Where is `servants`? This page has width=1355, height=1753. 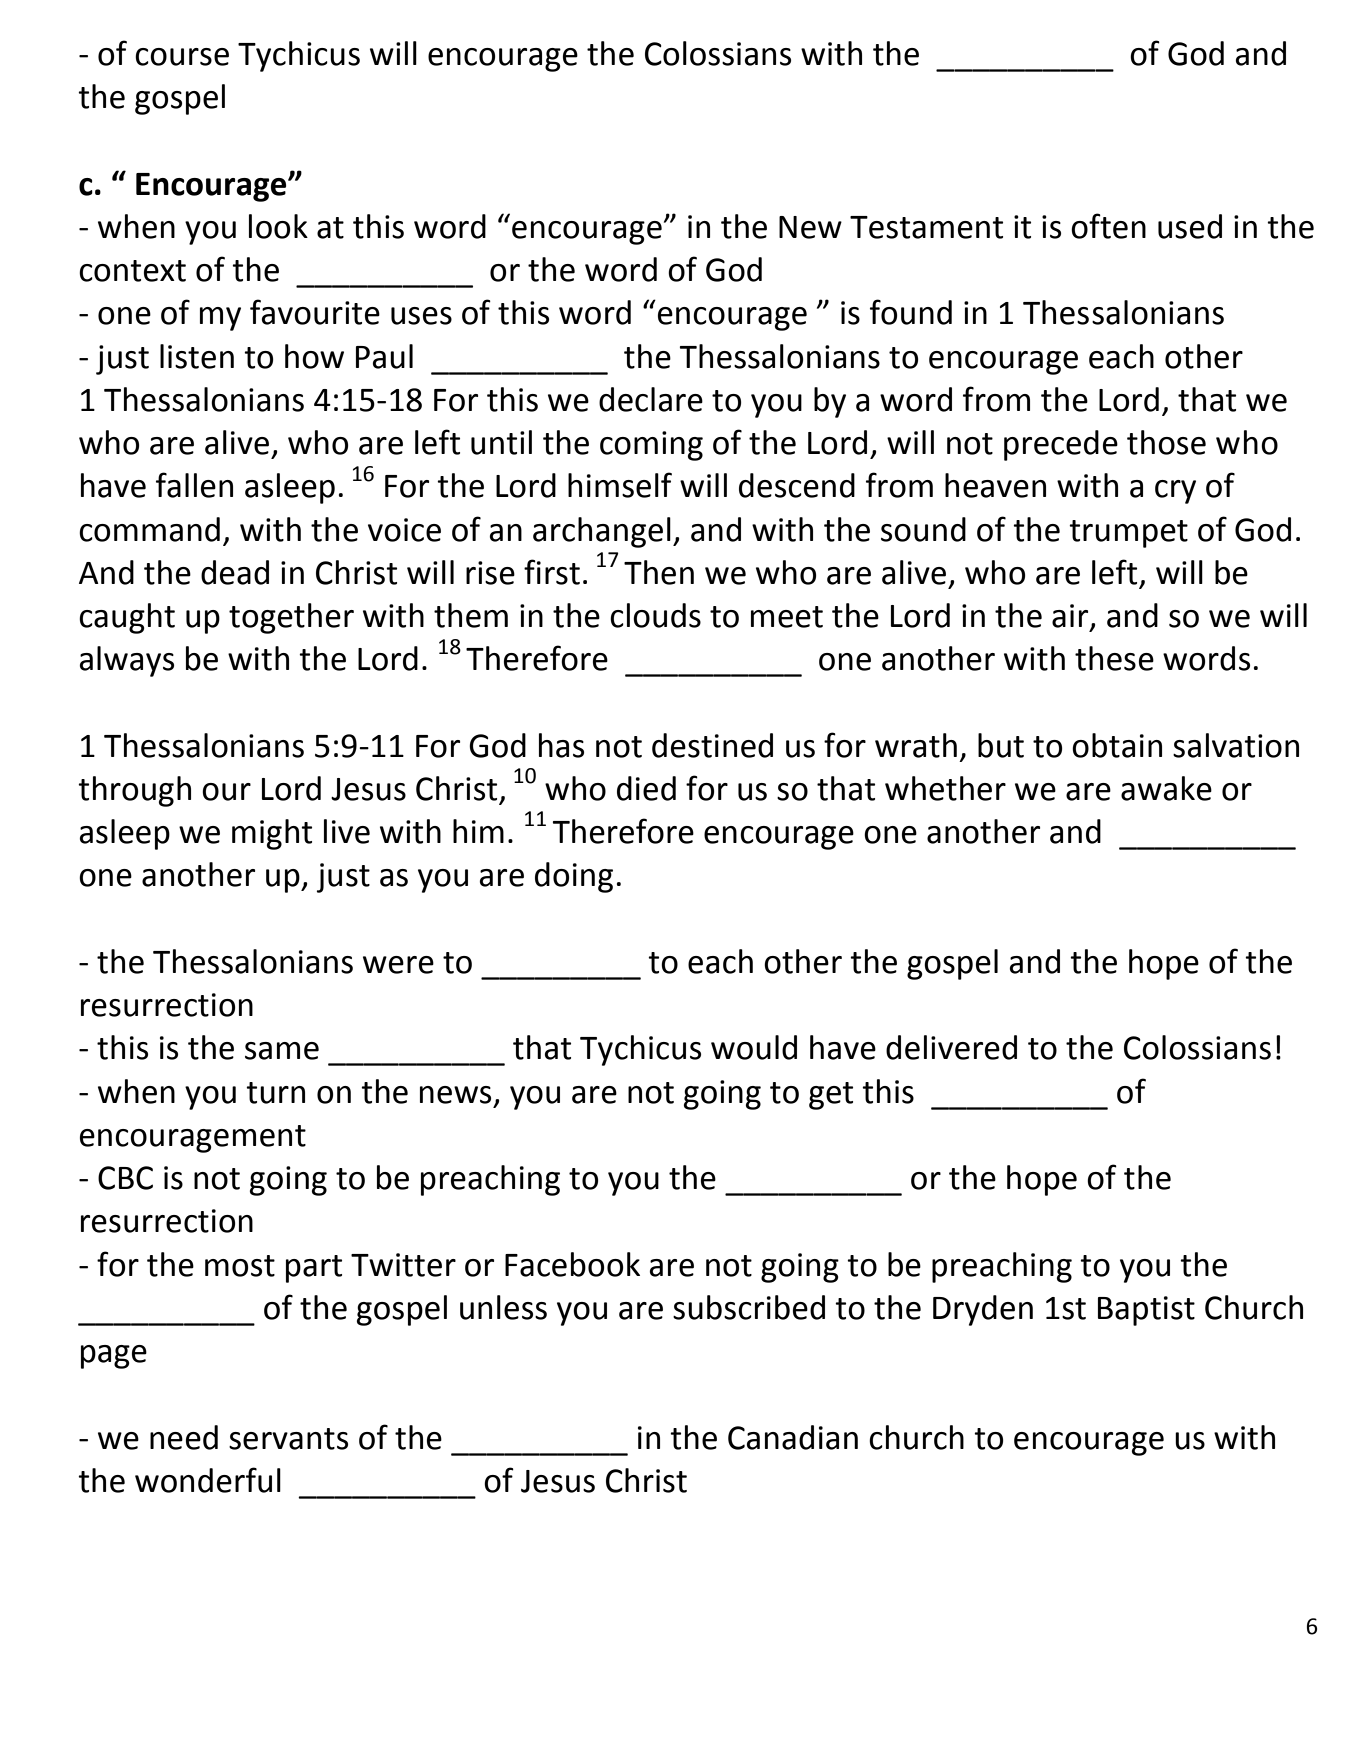 servants is located at coordinates (288, 1439).
